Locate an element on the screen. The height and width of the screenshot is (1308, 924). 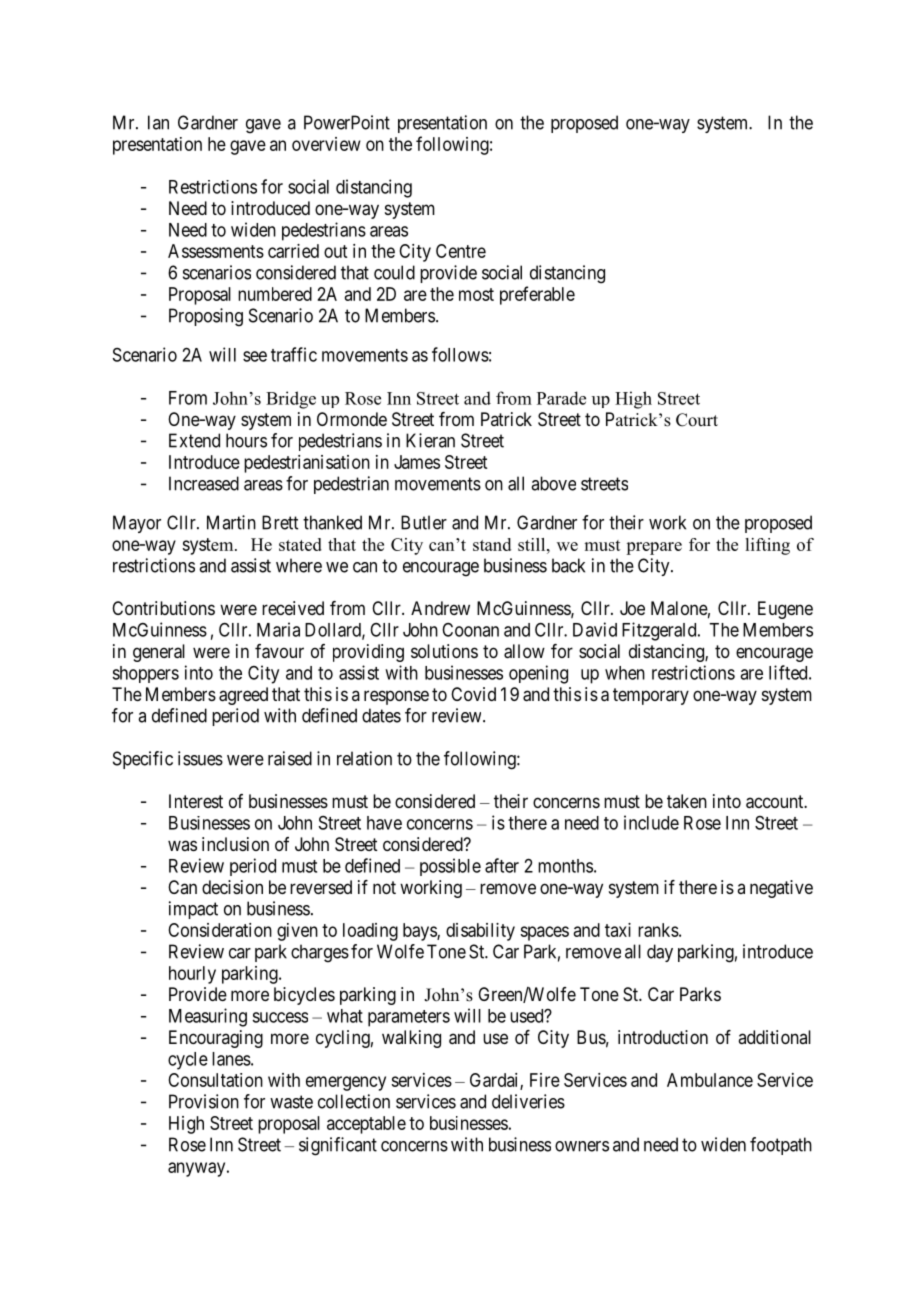
Court is located at coordinates (697, 420).
